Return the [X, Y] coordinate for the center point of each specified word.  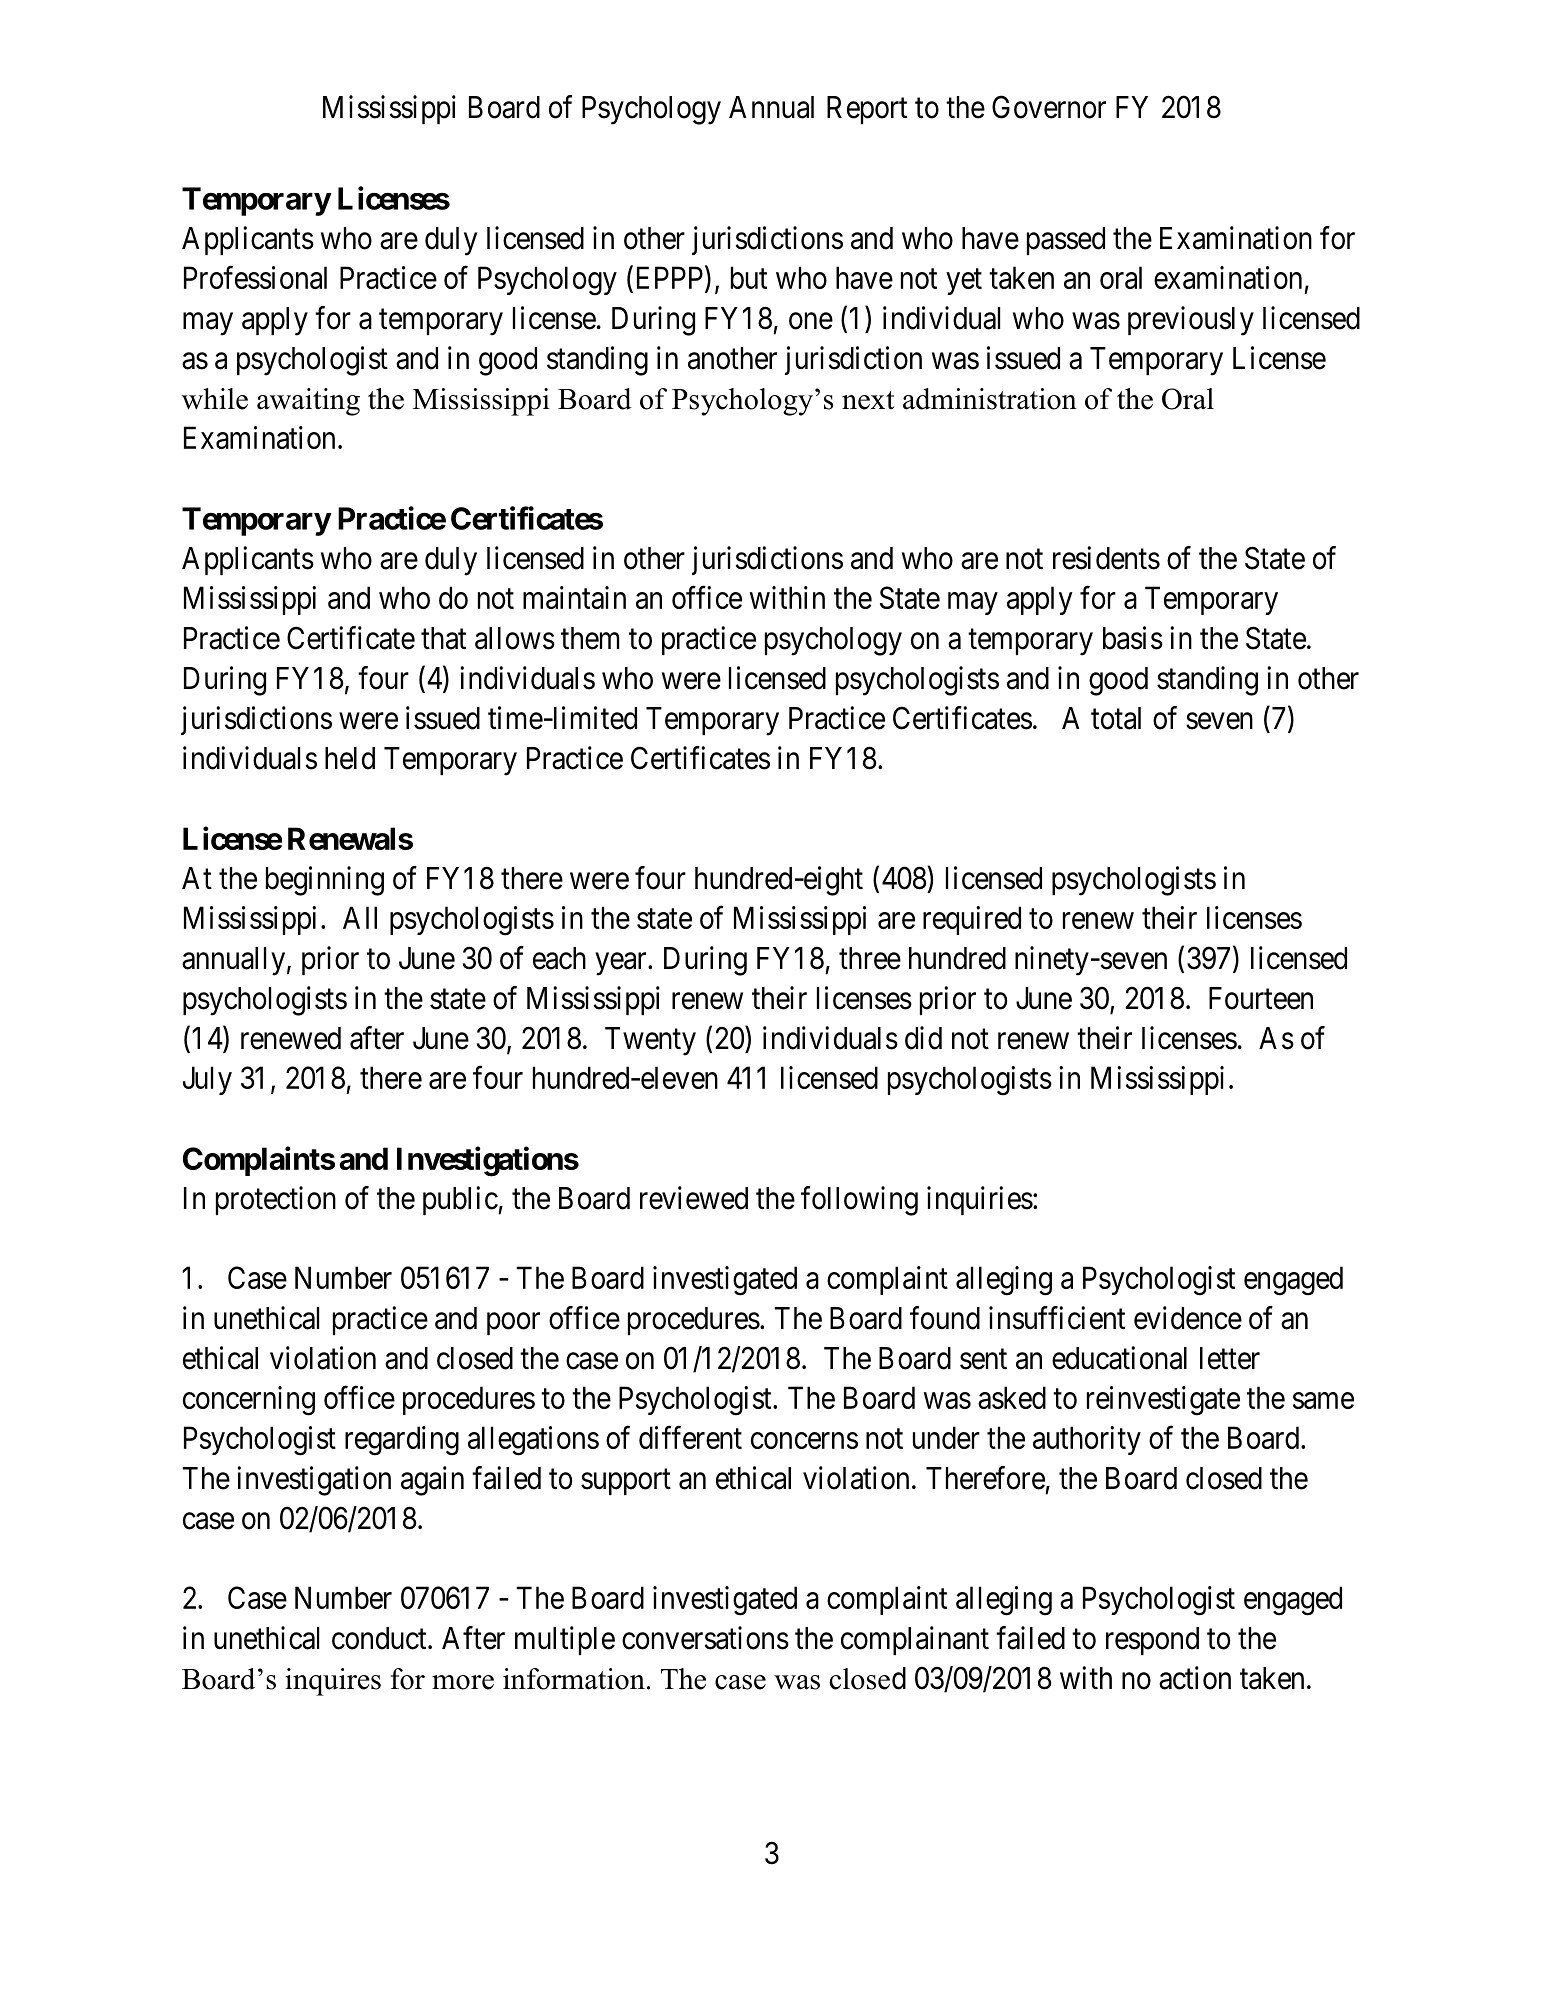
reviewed [694, 1198]
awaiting [308, 402]
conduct [380, 1638]
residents [1106, 558]
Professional [255, 277]
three [870, 958]
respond [1152, 1641]
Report [867, 110]
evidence [1188, 1318]
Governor [1049, 107]
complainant [915, 1640]
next [868, 400]
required [972, 920]
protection [276, 1200]
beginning [325, 881]
